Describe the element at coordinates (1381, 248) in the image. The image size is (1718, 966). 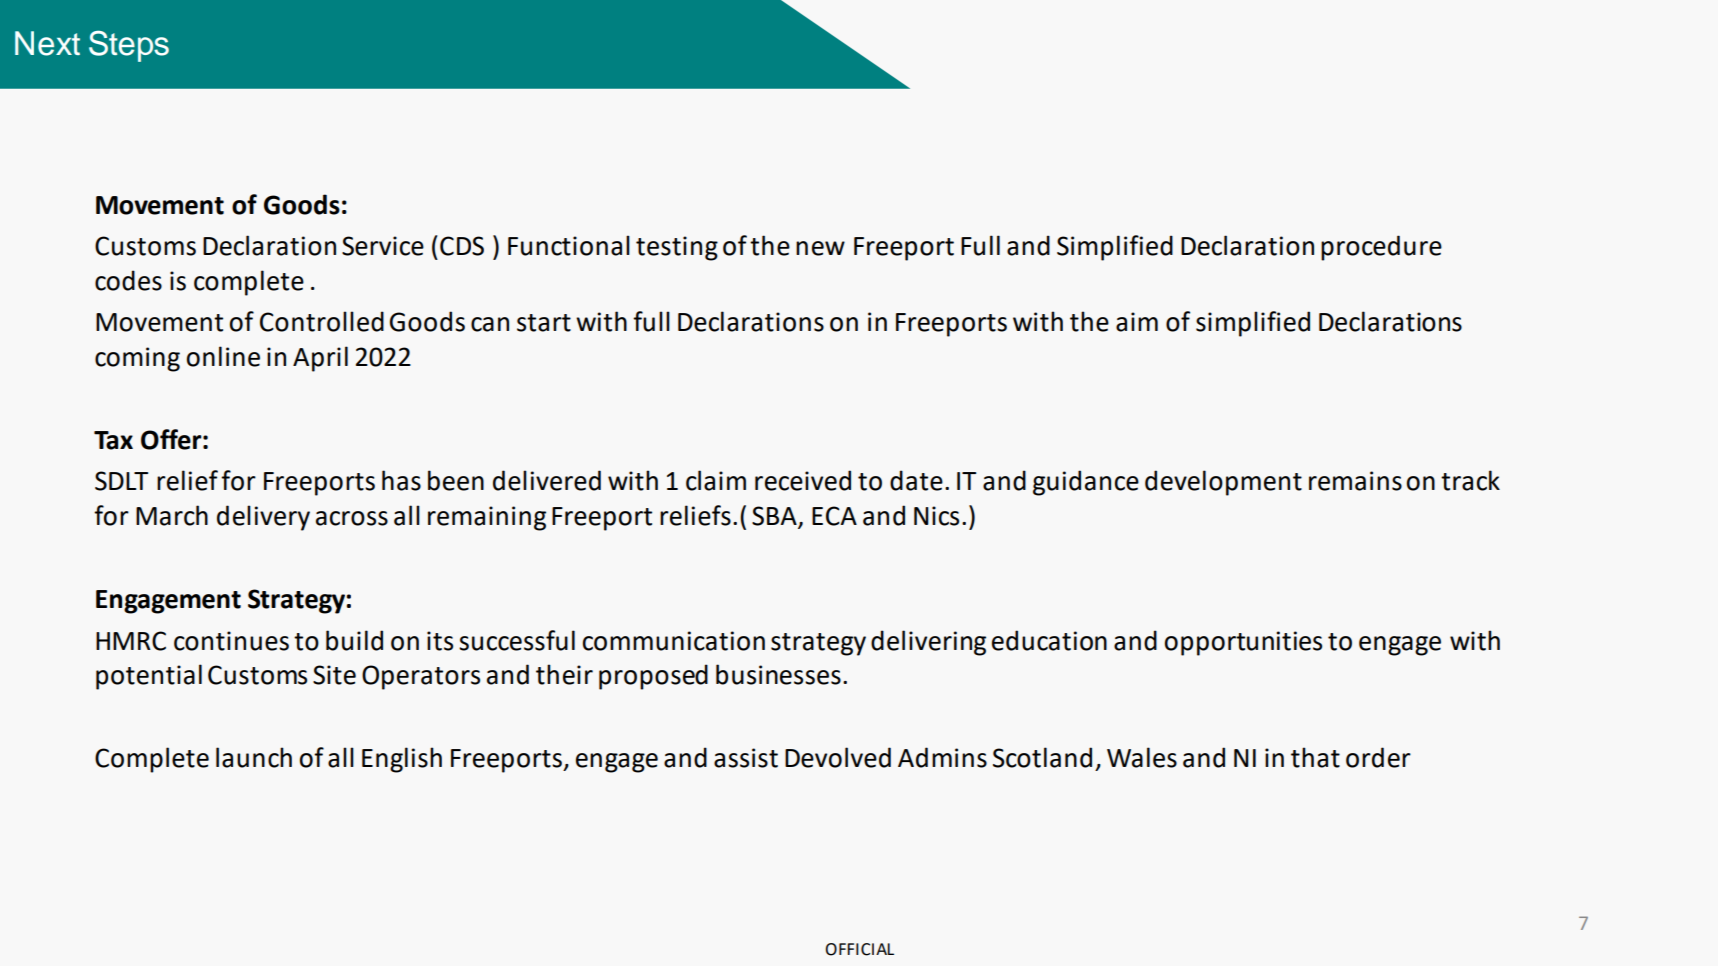
I see `procedure` at that location.
